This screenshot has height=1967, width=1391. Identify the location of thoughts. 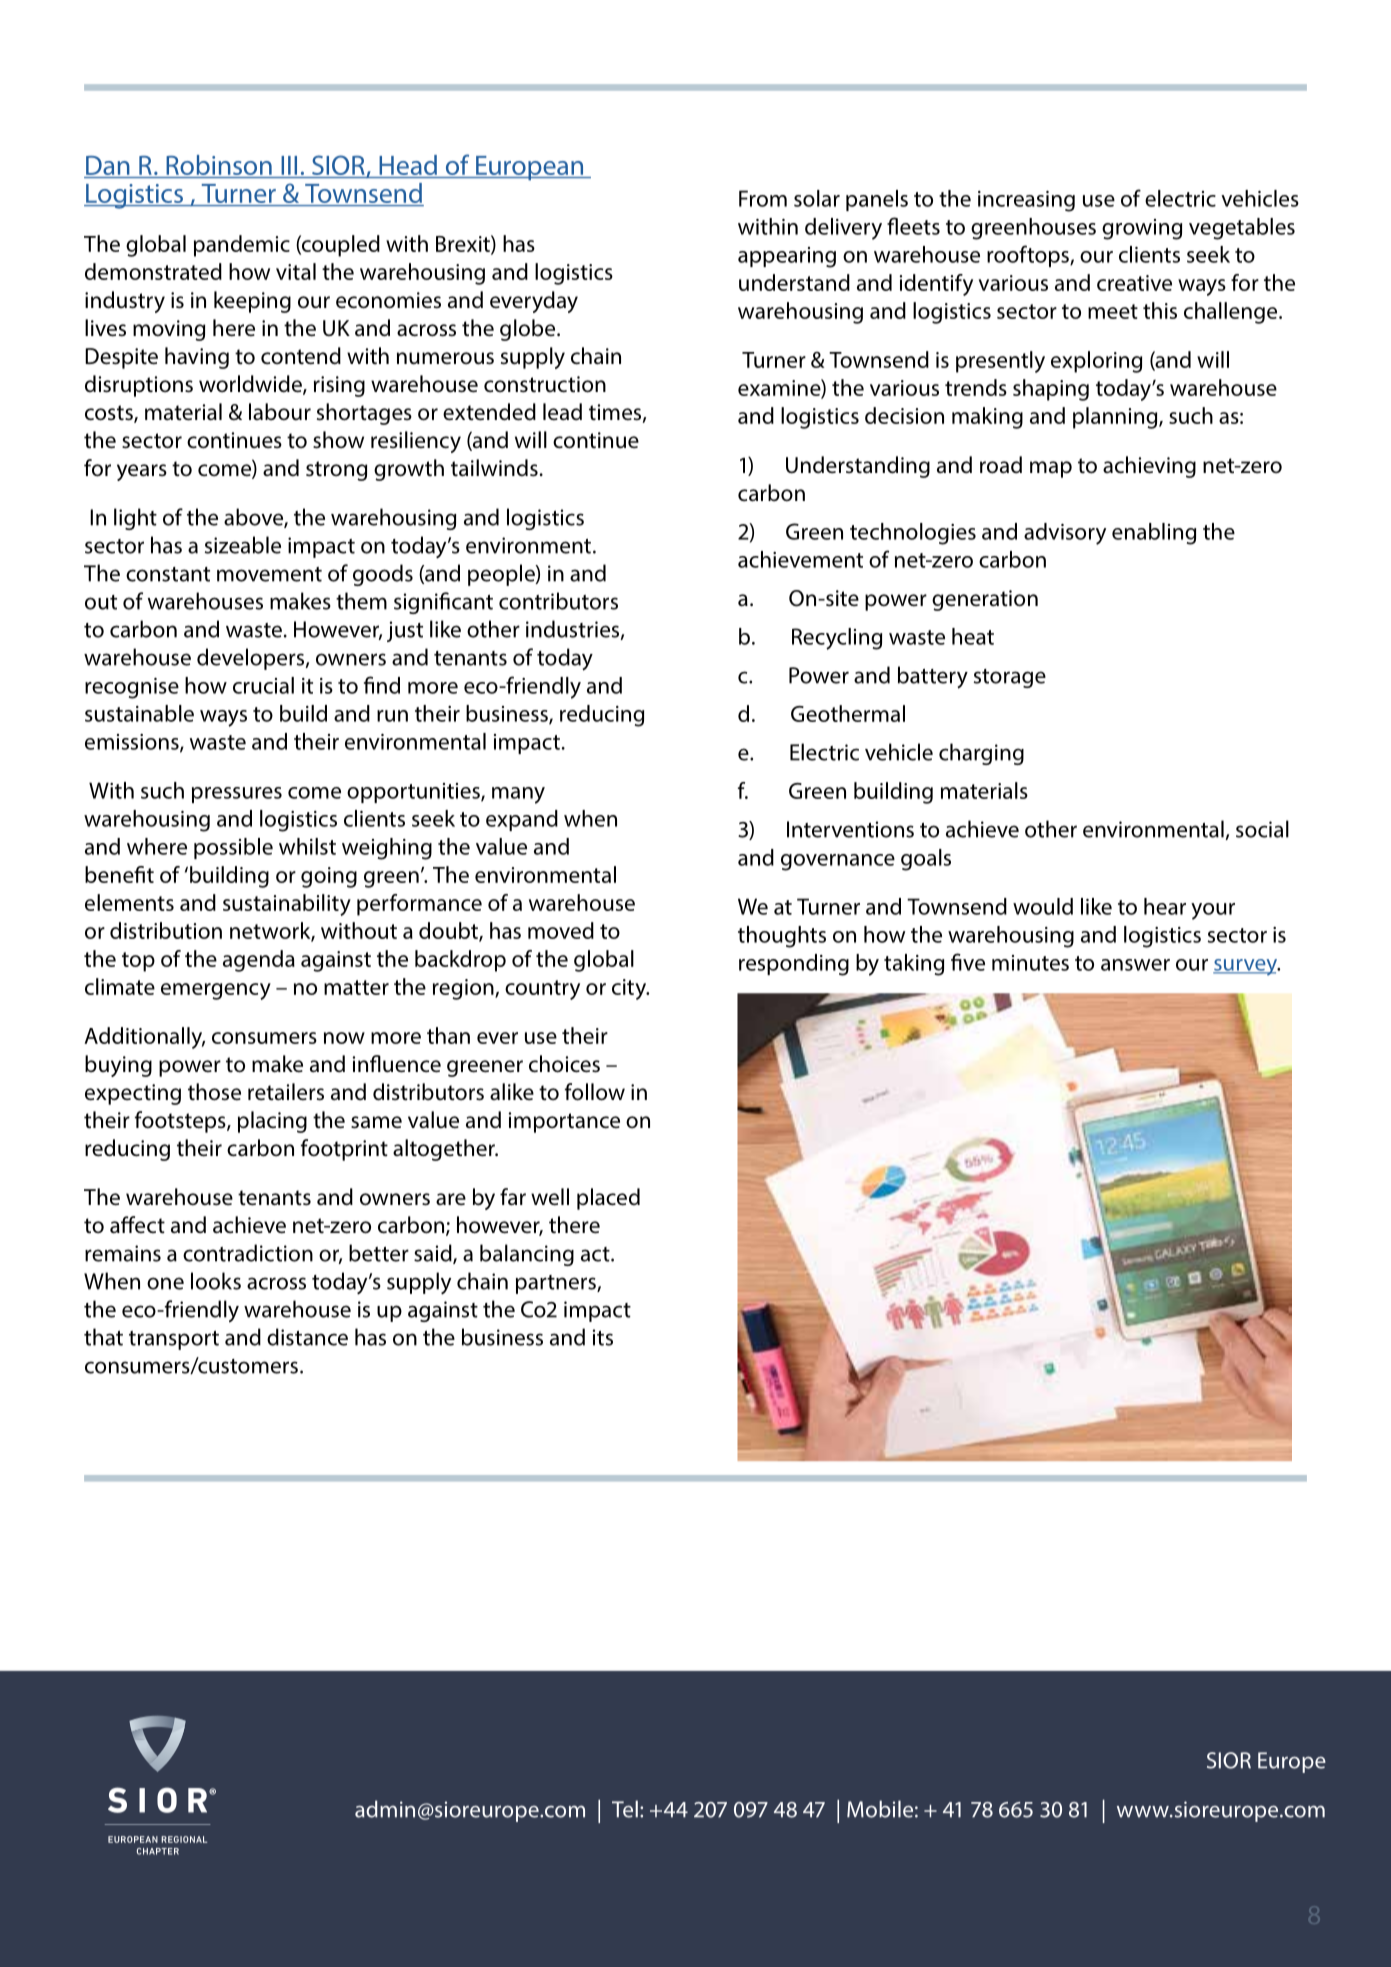
(782, 937).
